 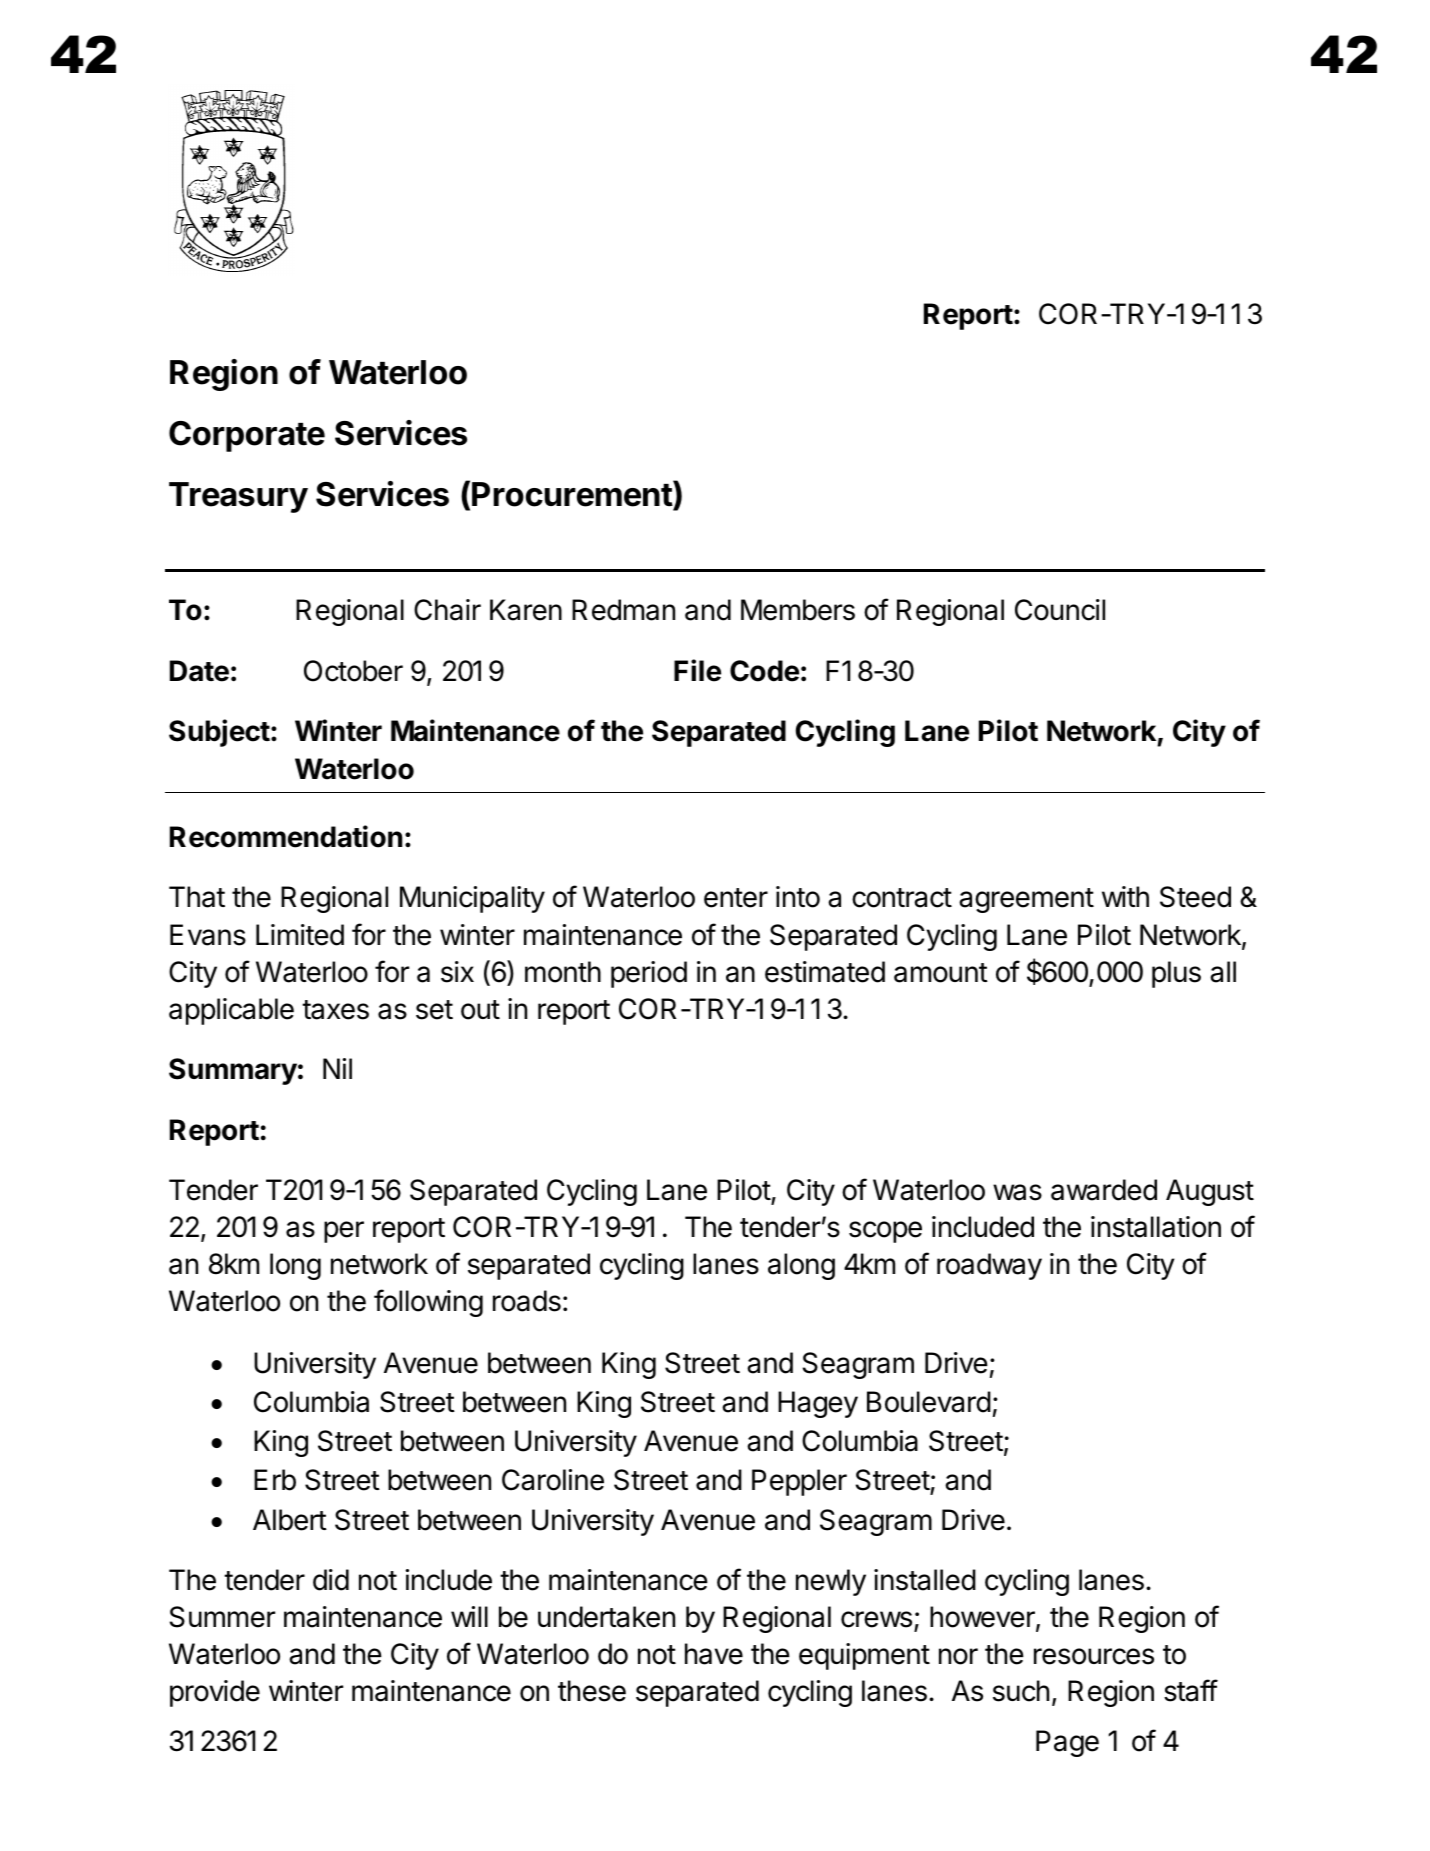 What do you see at coordinates (215, 1693) in the screenshot?
I see `provide` at bounding box center [215, 1693].
